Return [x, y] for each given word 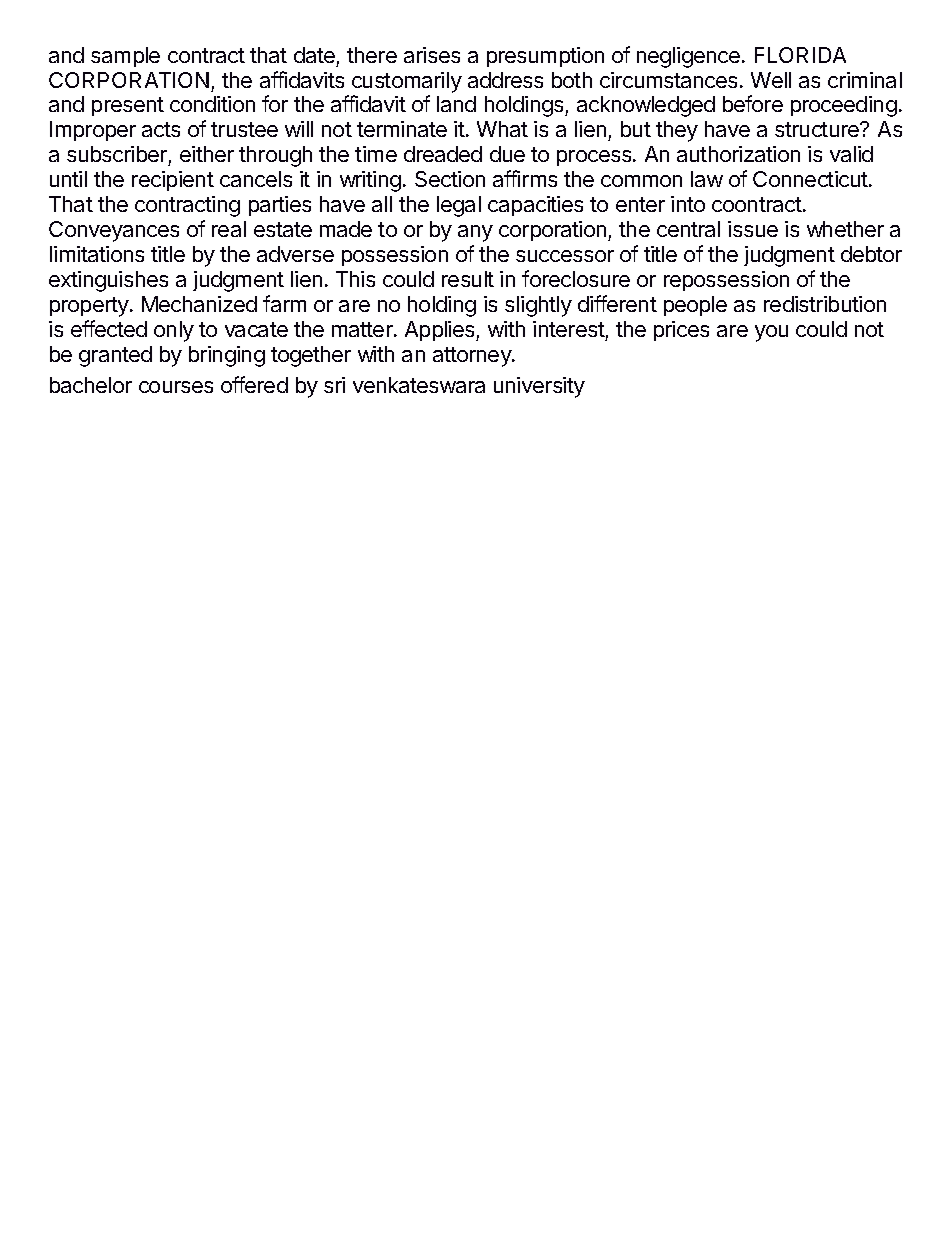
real [229, 229]
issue [753, 229]
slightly [538, 306]
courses [176, 387]
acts [161, 129]
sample [125, 57]
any [475, 233]
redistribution [825, 304]
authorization [738, 154]
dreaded [443, 154]
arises [432, 55]
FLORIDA [800, 55]
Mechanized [199, 304]
